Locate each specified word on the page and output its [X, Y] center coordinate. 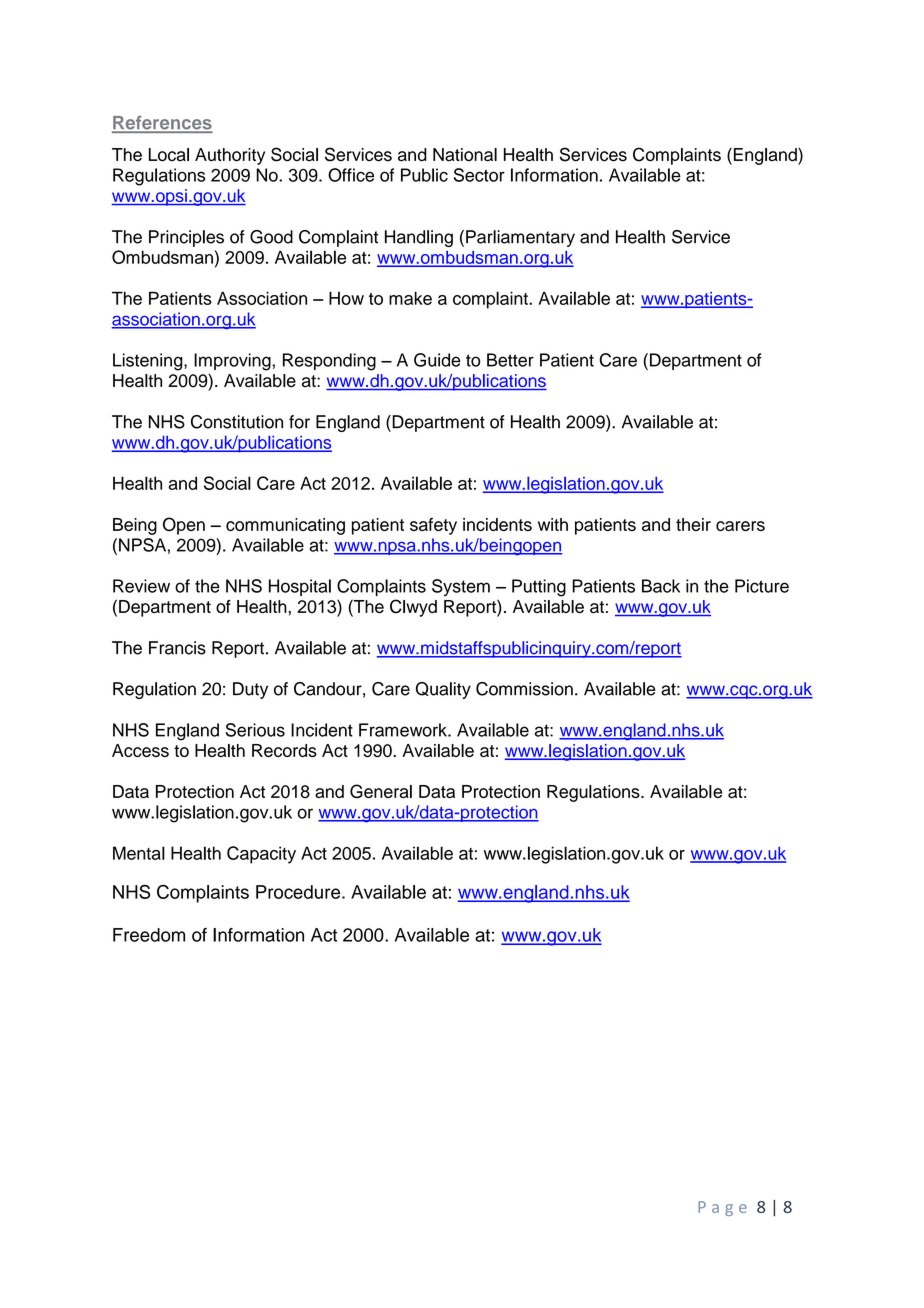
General [381, 791]
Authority [230, 156]
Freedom [149, 935]
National [465, 155]
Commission [524, 689]
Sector [479, 175]
